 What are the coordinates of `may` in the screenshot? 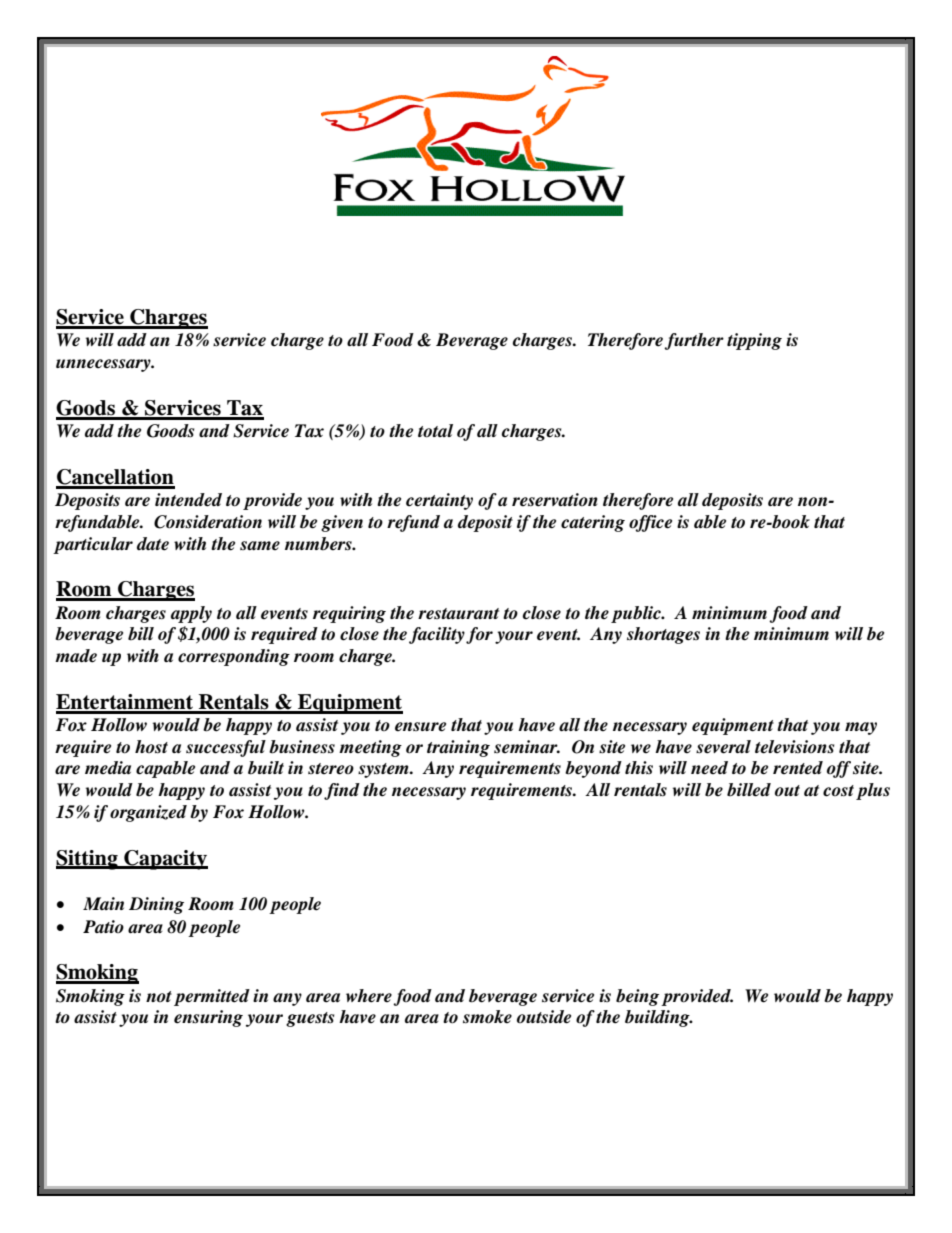 It's located at (861, 728).
